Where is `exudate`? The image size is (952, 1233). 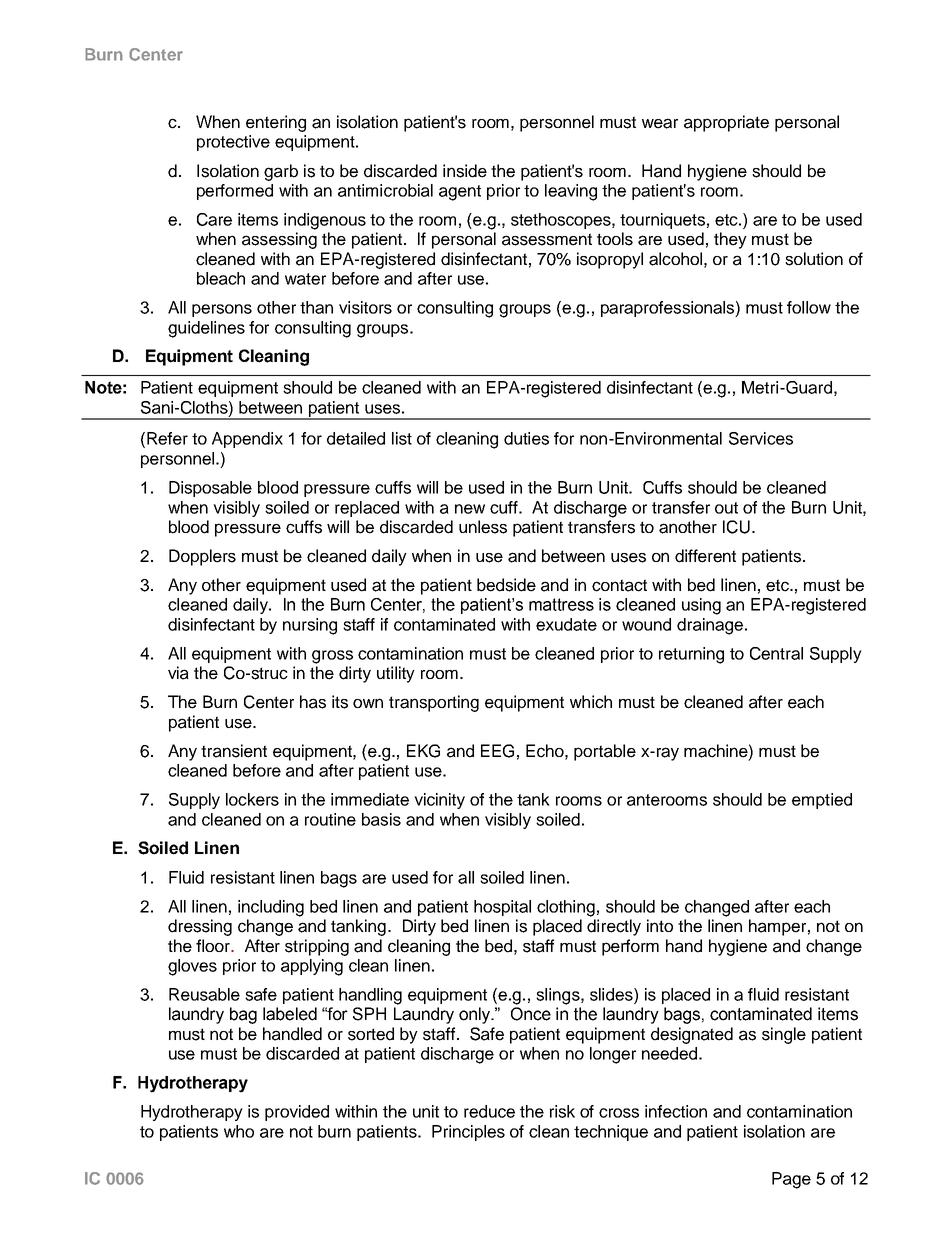
exudate is located at coordinates (566, 624).
